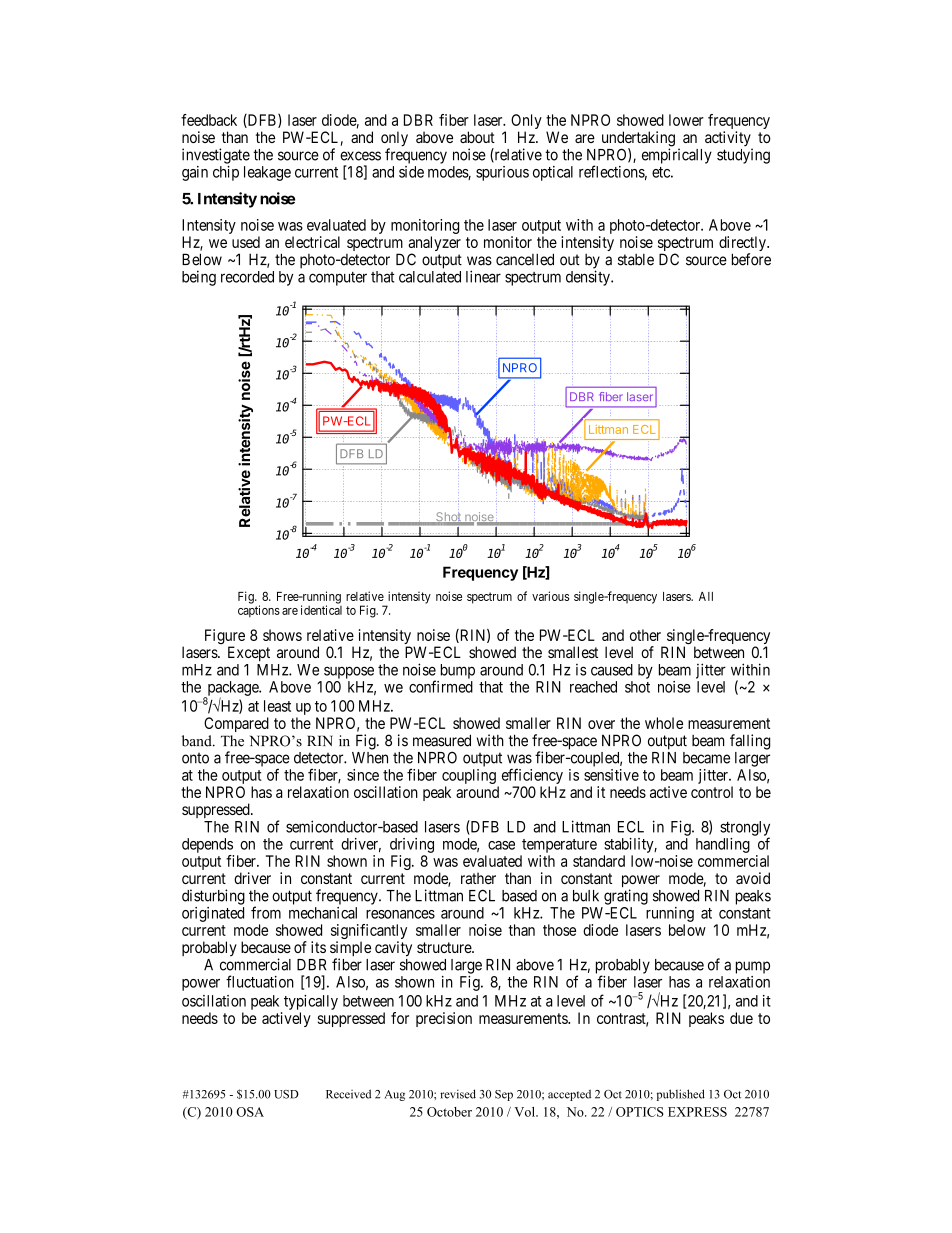 This screenshot has height=1233, width=952. I want to click on USD, so click(286, 1094).
